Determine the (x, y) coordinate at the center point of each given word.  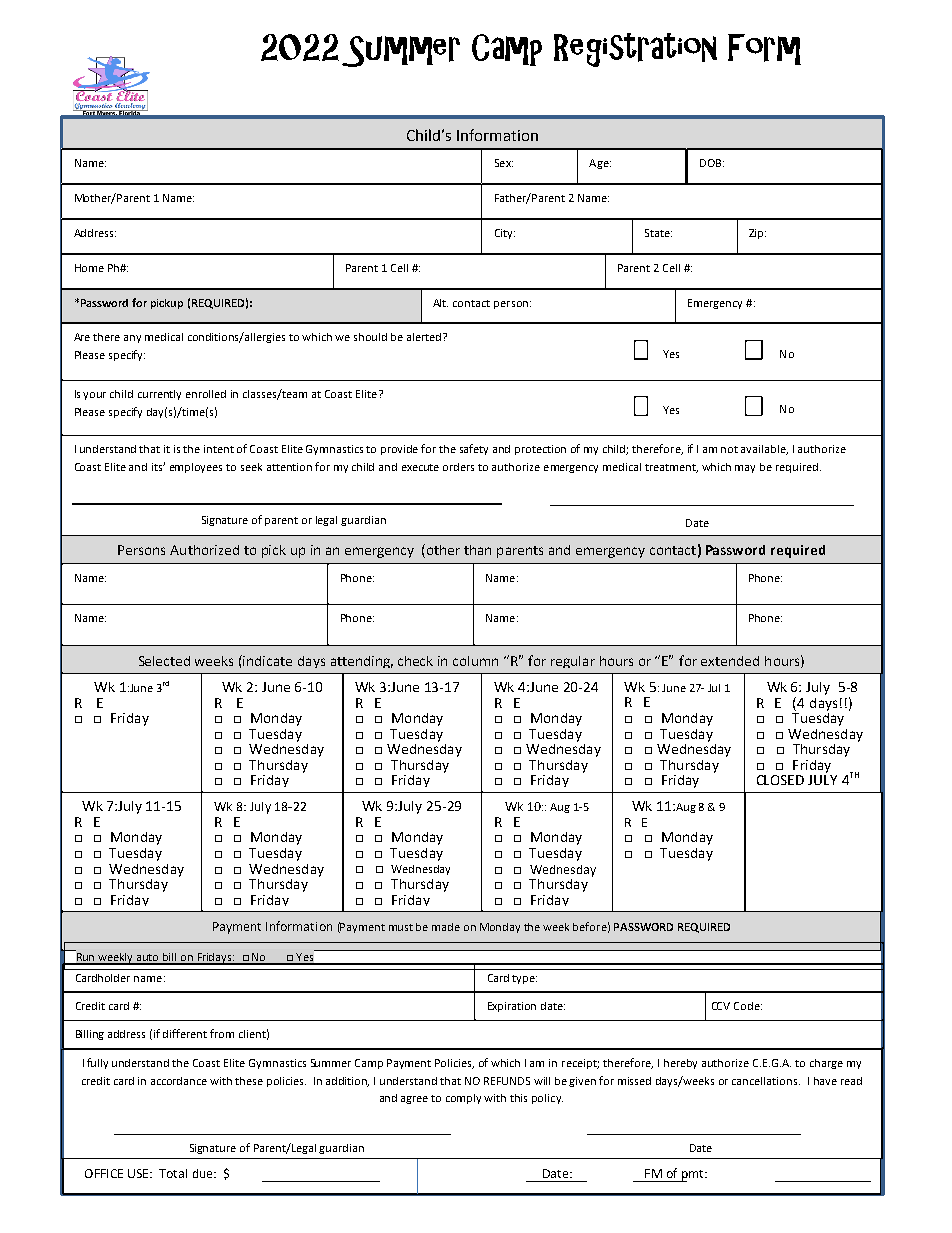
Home (89, 268)
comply (463, 1099)
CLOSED (780, 780)
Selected (164, 661)
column (475, 661)
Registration (635, 50)
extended (730, 661)
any (132, 339)
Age (600, 164)
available (764, 450)
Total (173, 1173)
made (446, 927)
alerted (425, 337)
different (185, 1033)
